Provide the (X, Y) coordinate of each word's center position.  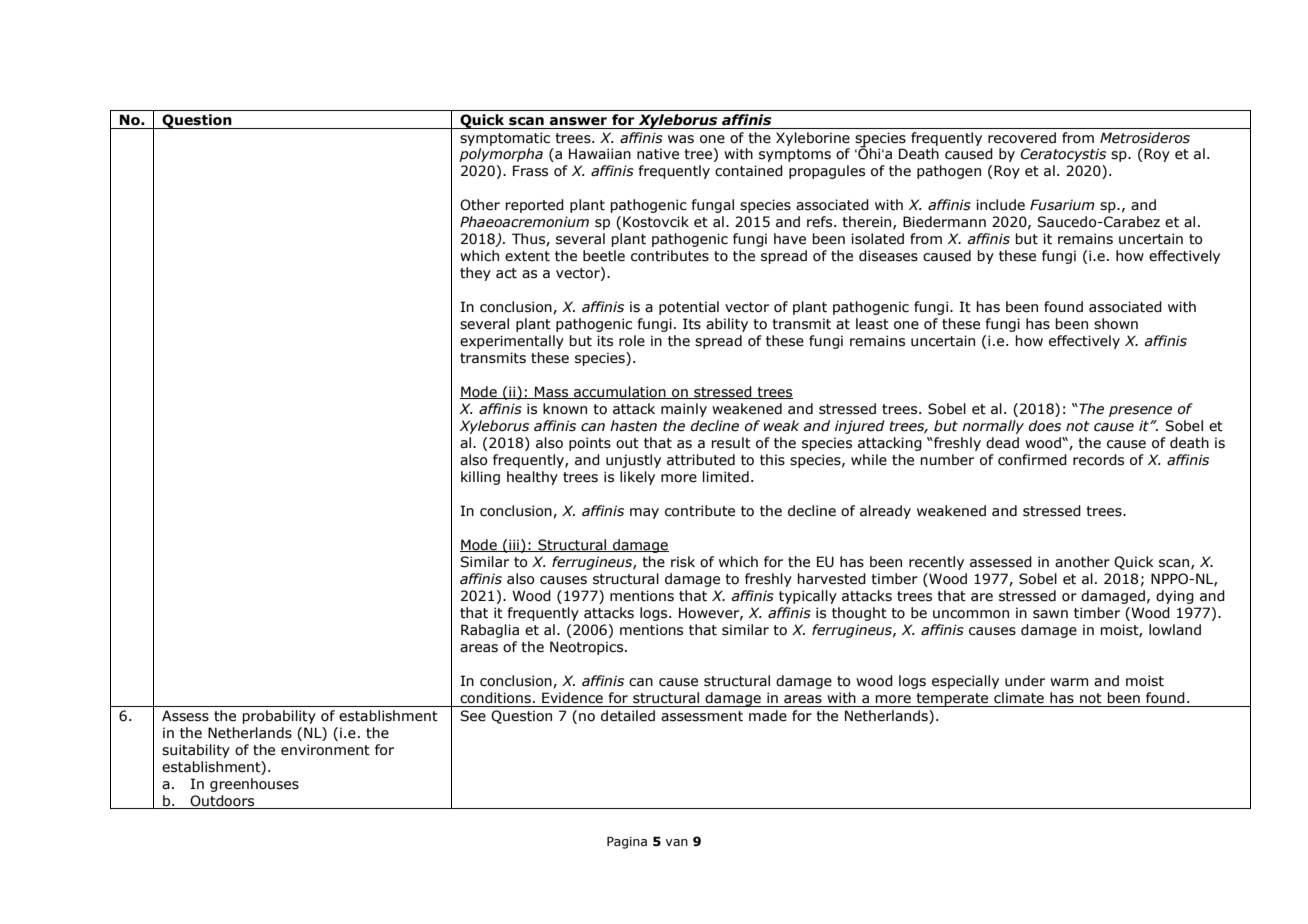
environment (325, 750)
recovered (1022, 138)
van (676, 842)
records (1098, 460)
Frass (530, 171)
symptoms (795, 155)
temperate (952, 700)
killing (480, 478)
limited (726, 477)
